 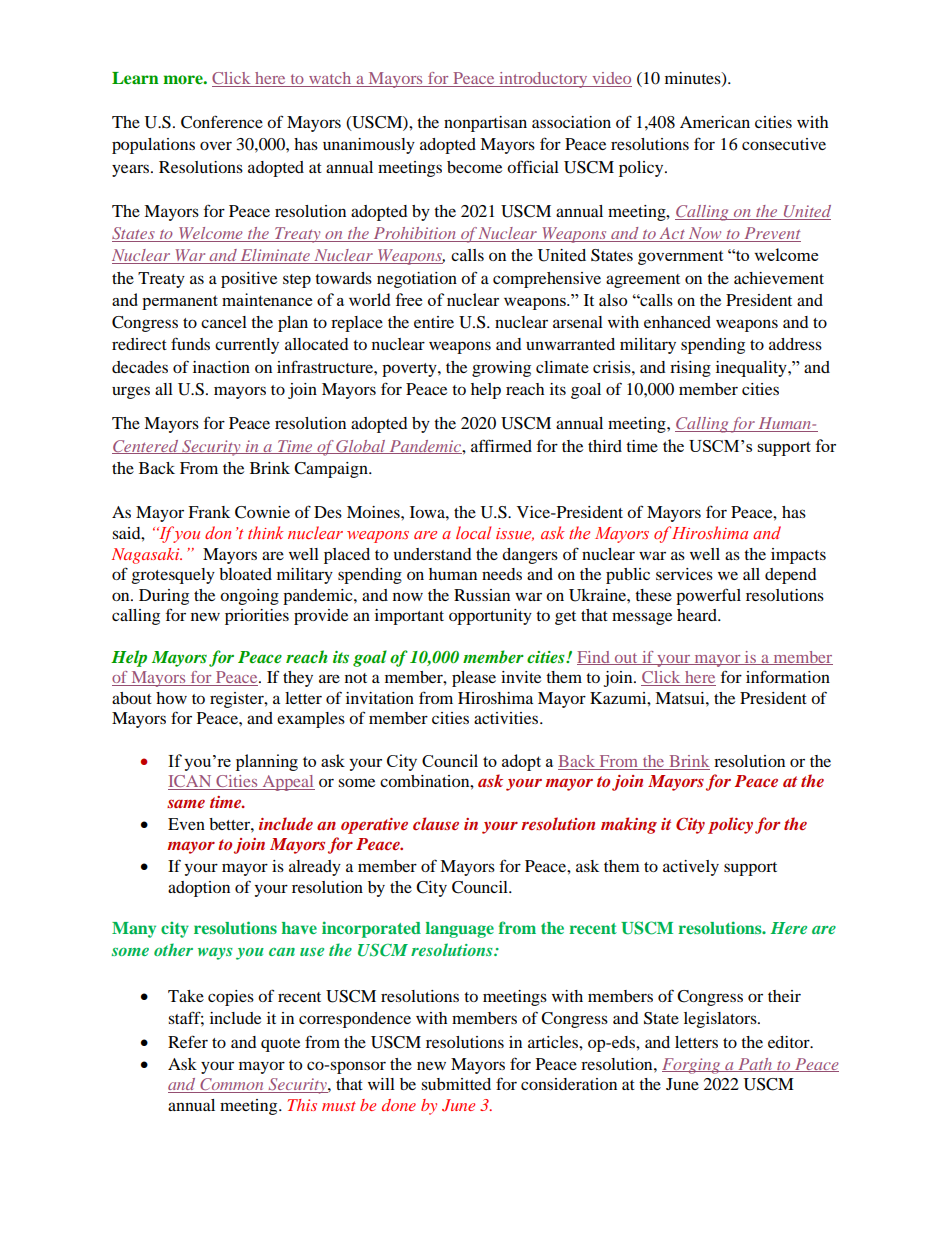 I want to click on Conference, so click(x=222, y=122).
